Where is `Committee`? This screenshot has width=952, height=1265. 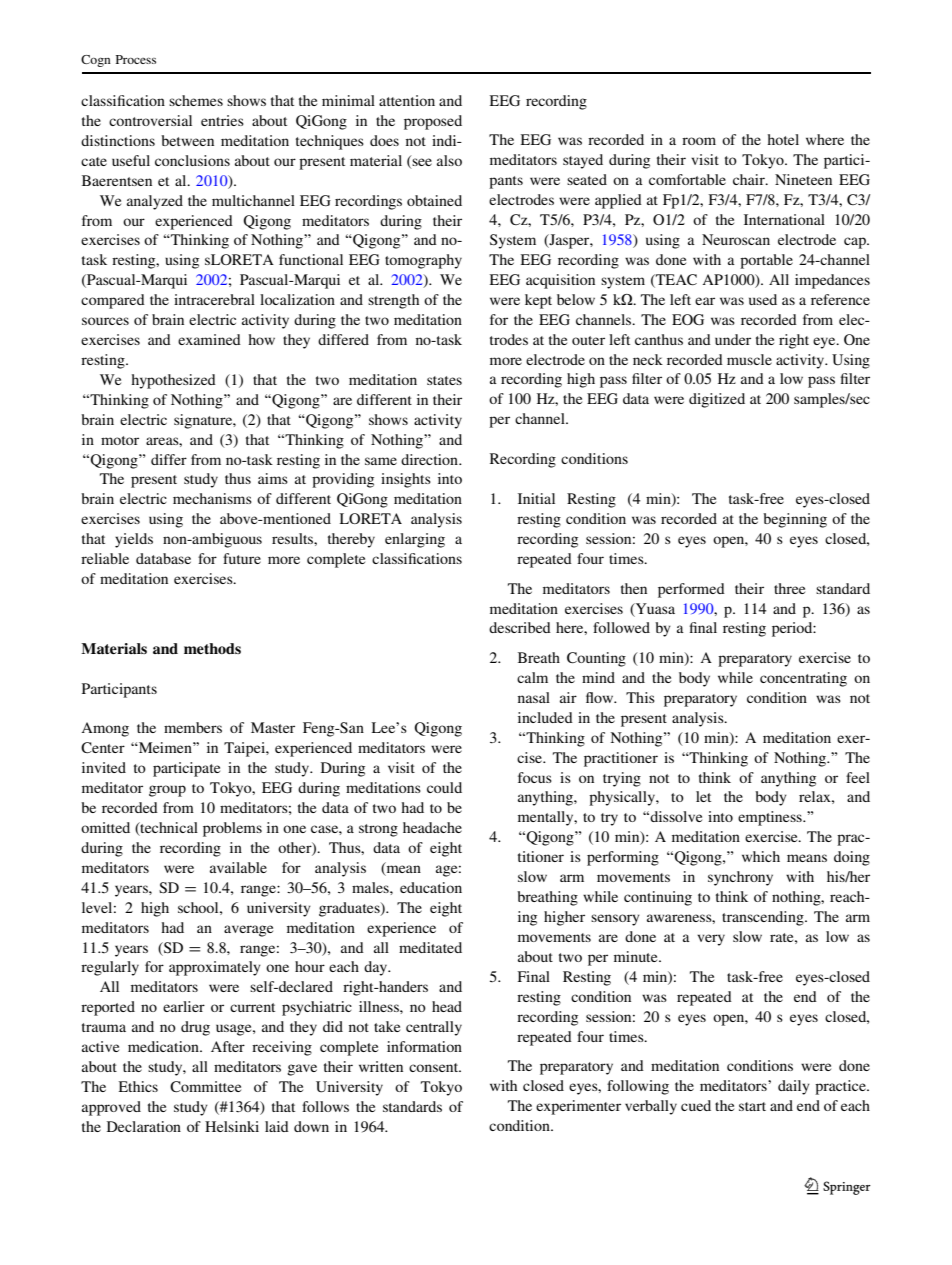
Committee is located at coordinates (205, 1086).
